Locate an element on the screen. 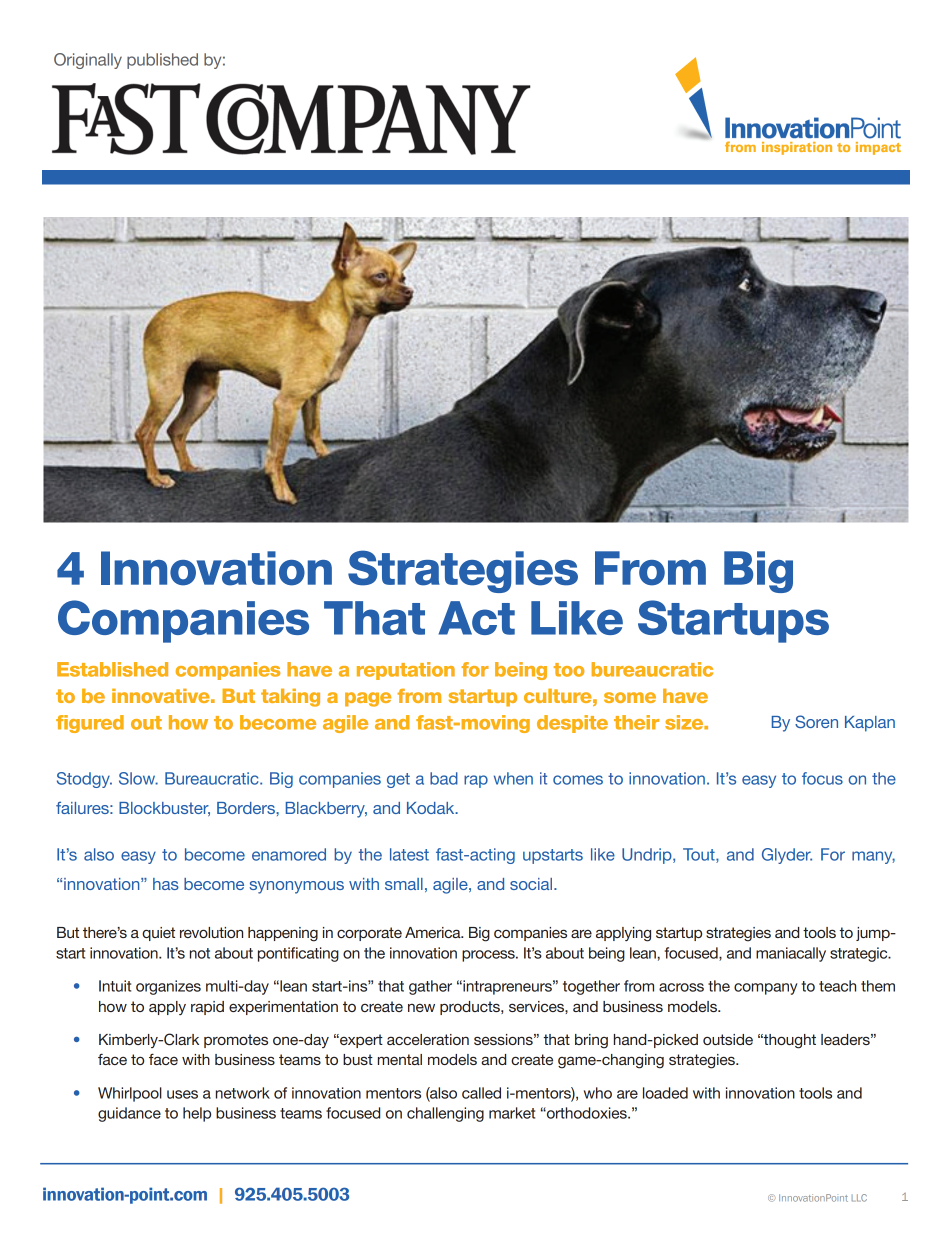  some is located at coordinates (630, 697).
